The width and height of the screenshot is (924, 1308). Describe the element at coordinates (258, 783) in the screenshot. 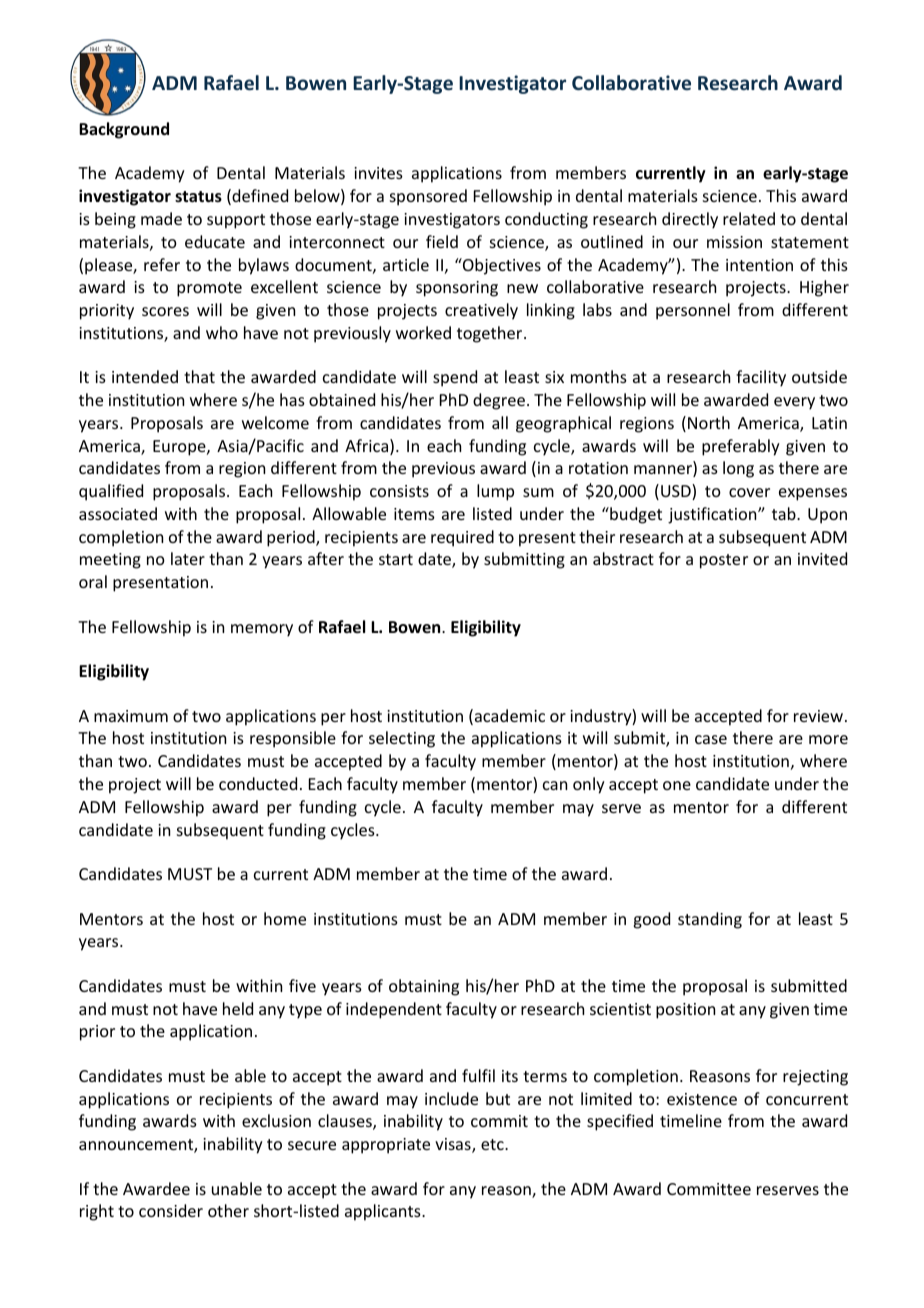

I see `conducted` at that location.
